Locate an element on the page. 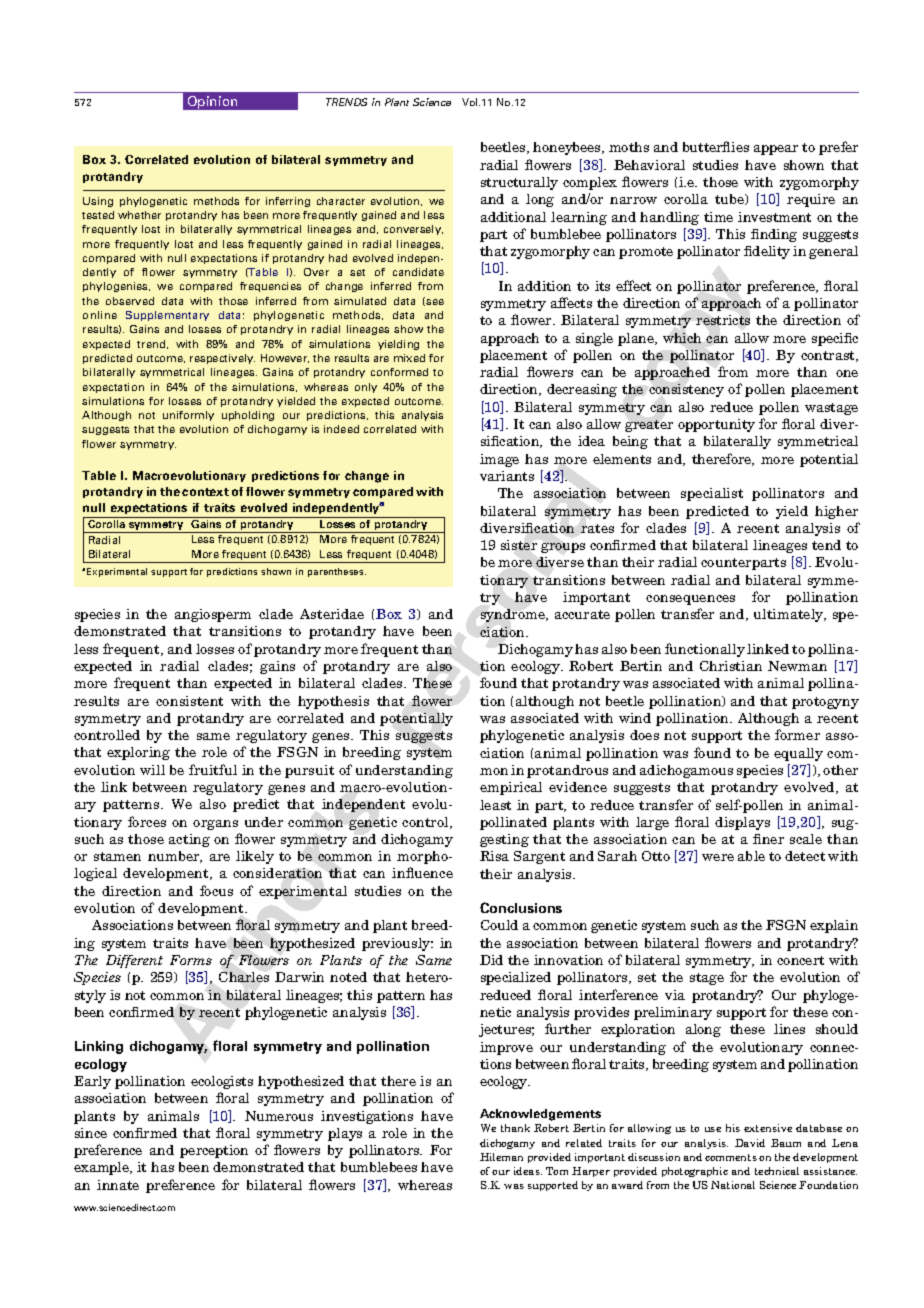  tube is located at coordinates (730, 199).
